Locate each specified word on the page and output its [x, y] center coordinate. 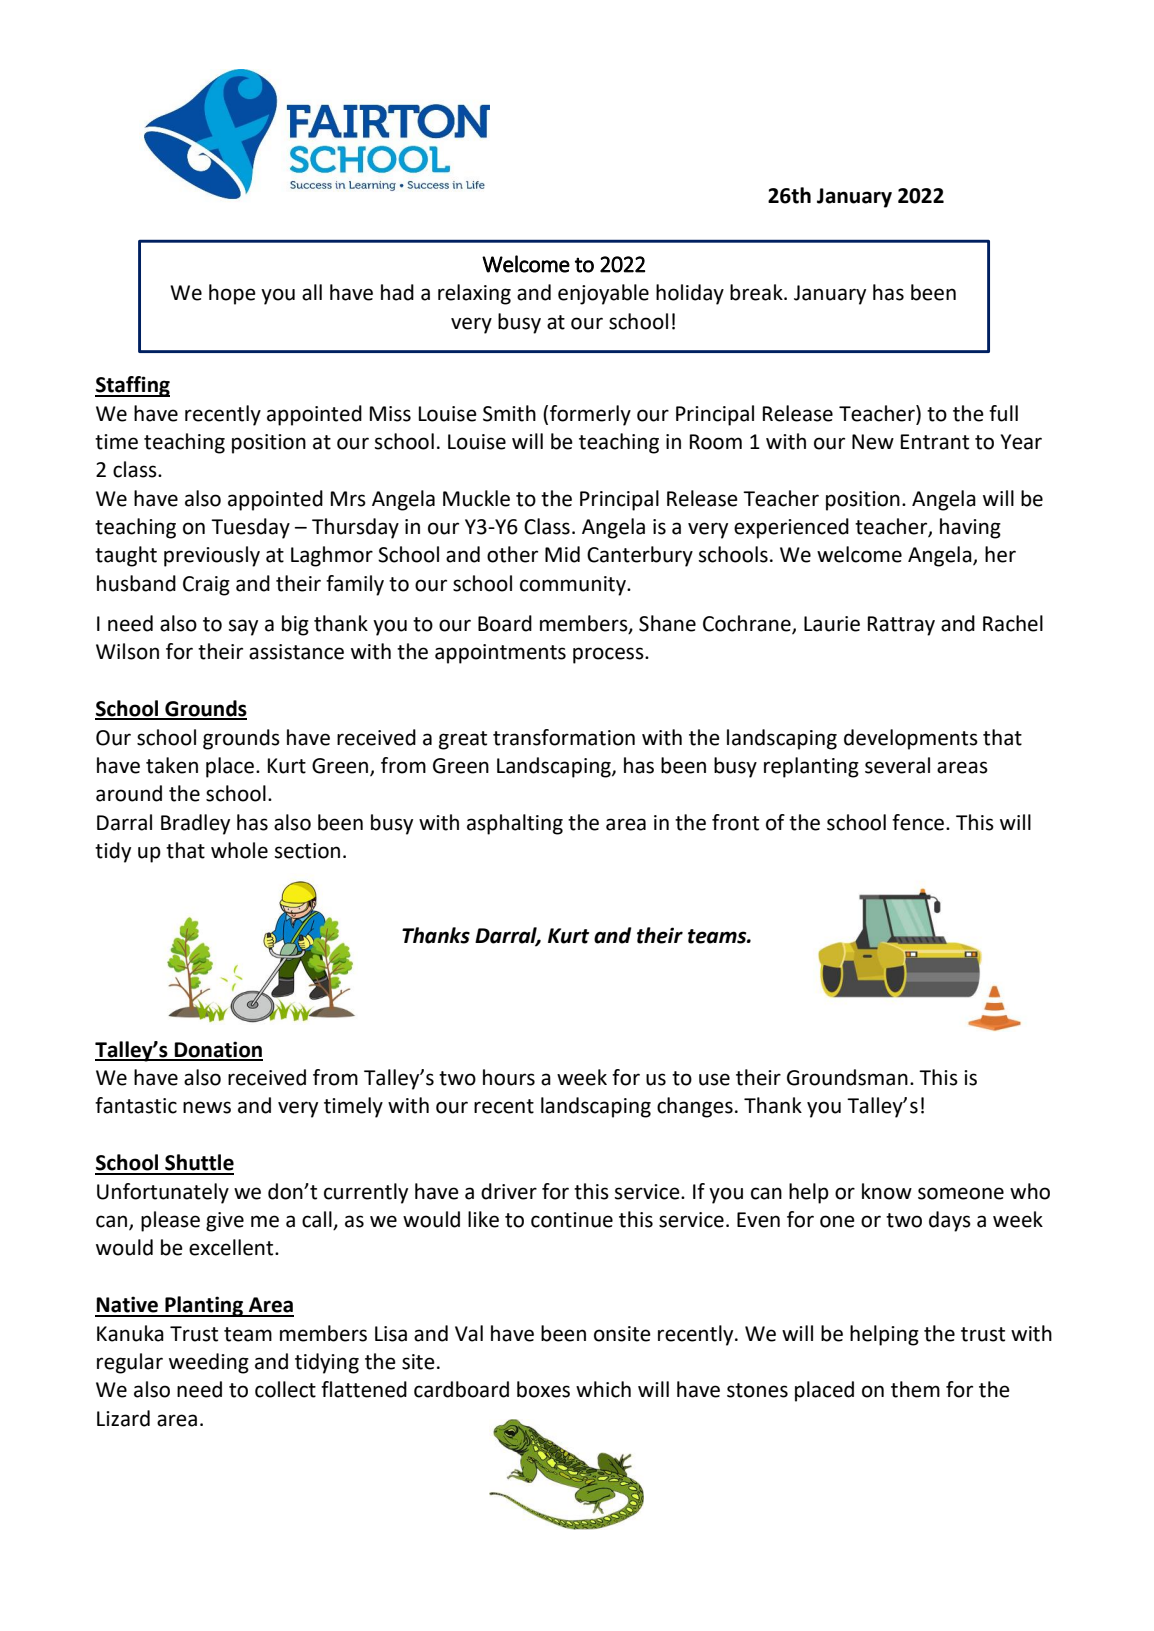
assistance [296, 652]
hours [509, 1077]
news [207, 1107]
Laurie [832, 624]
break [757, 292]
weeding [209, 1363]
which [603, 1389]
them [915, 1389]
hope [232, 294]
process [609, 655]
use [714, 1079]
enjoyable [603, 294]
